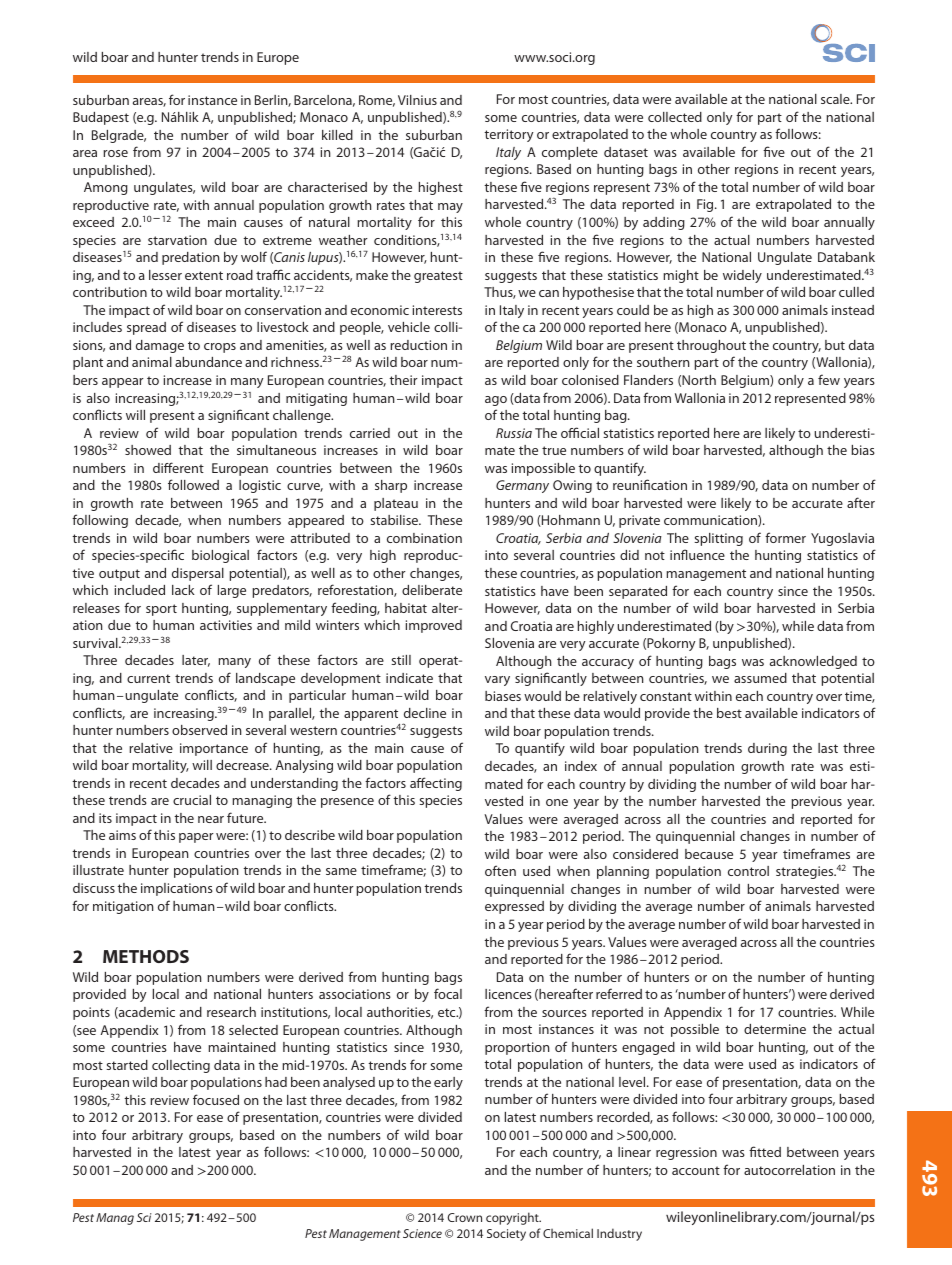  What do you see at coordinates (748, 871) in the page?
I see `control` at bounding box center [748, 871].
